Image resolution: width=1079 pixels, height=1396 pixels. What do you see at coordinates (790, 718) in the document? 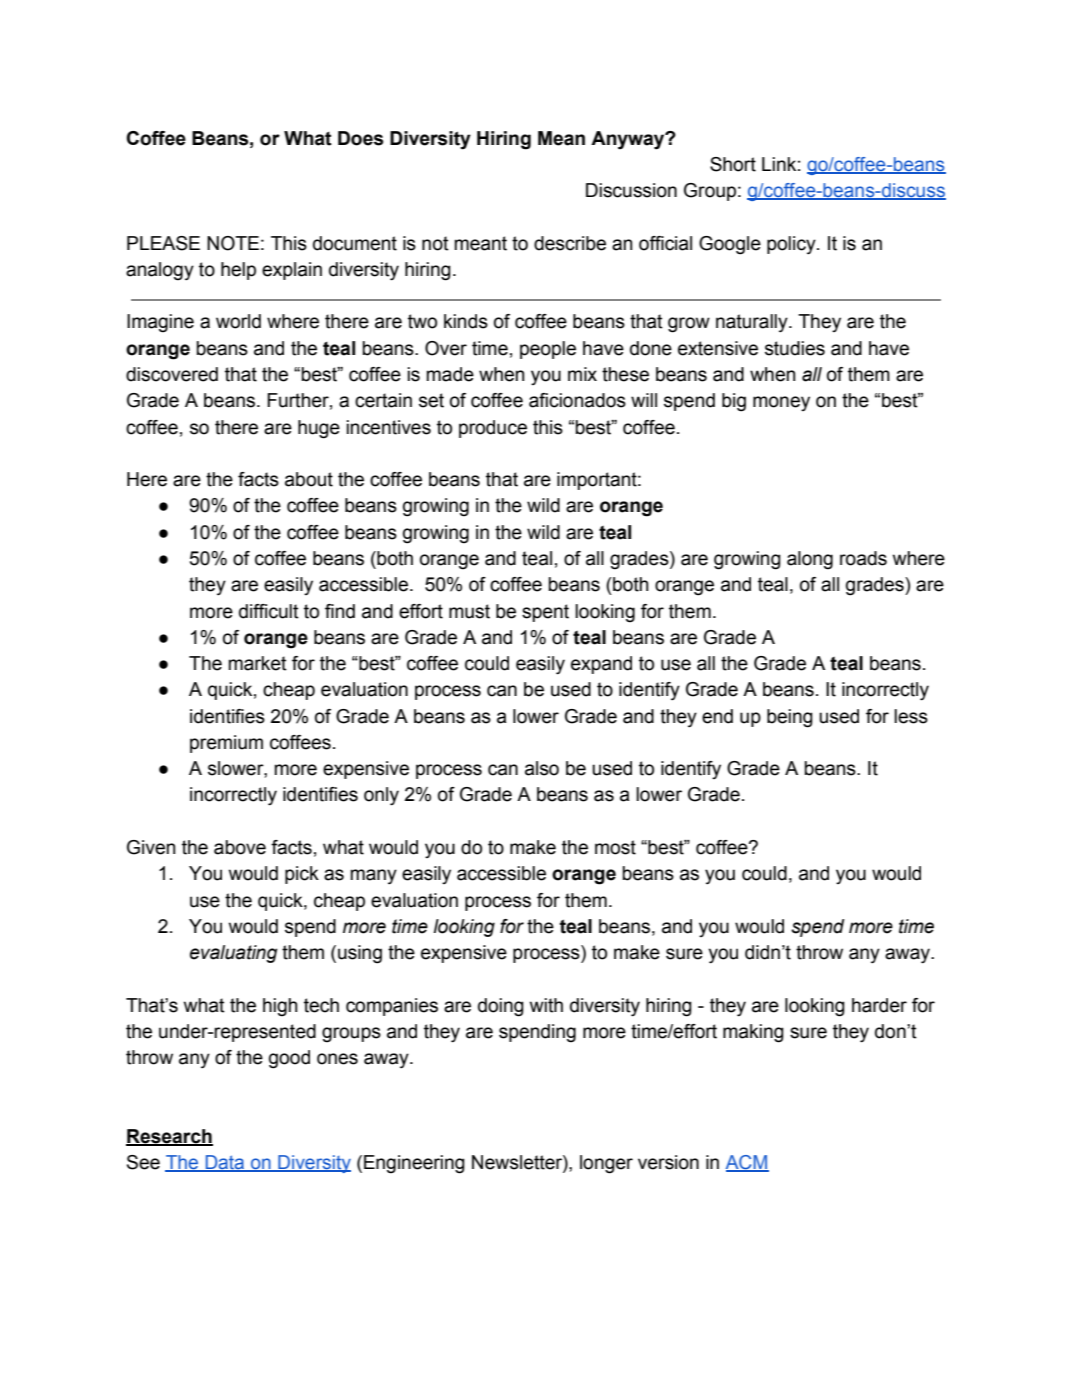
I see `being` at bounding box center [790, 718].
